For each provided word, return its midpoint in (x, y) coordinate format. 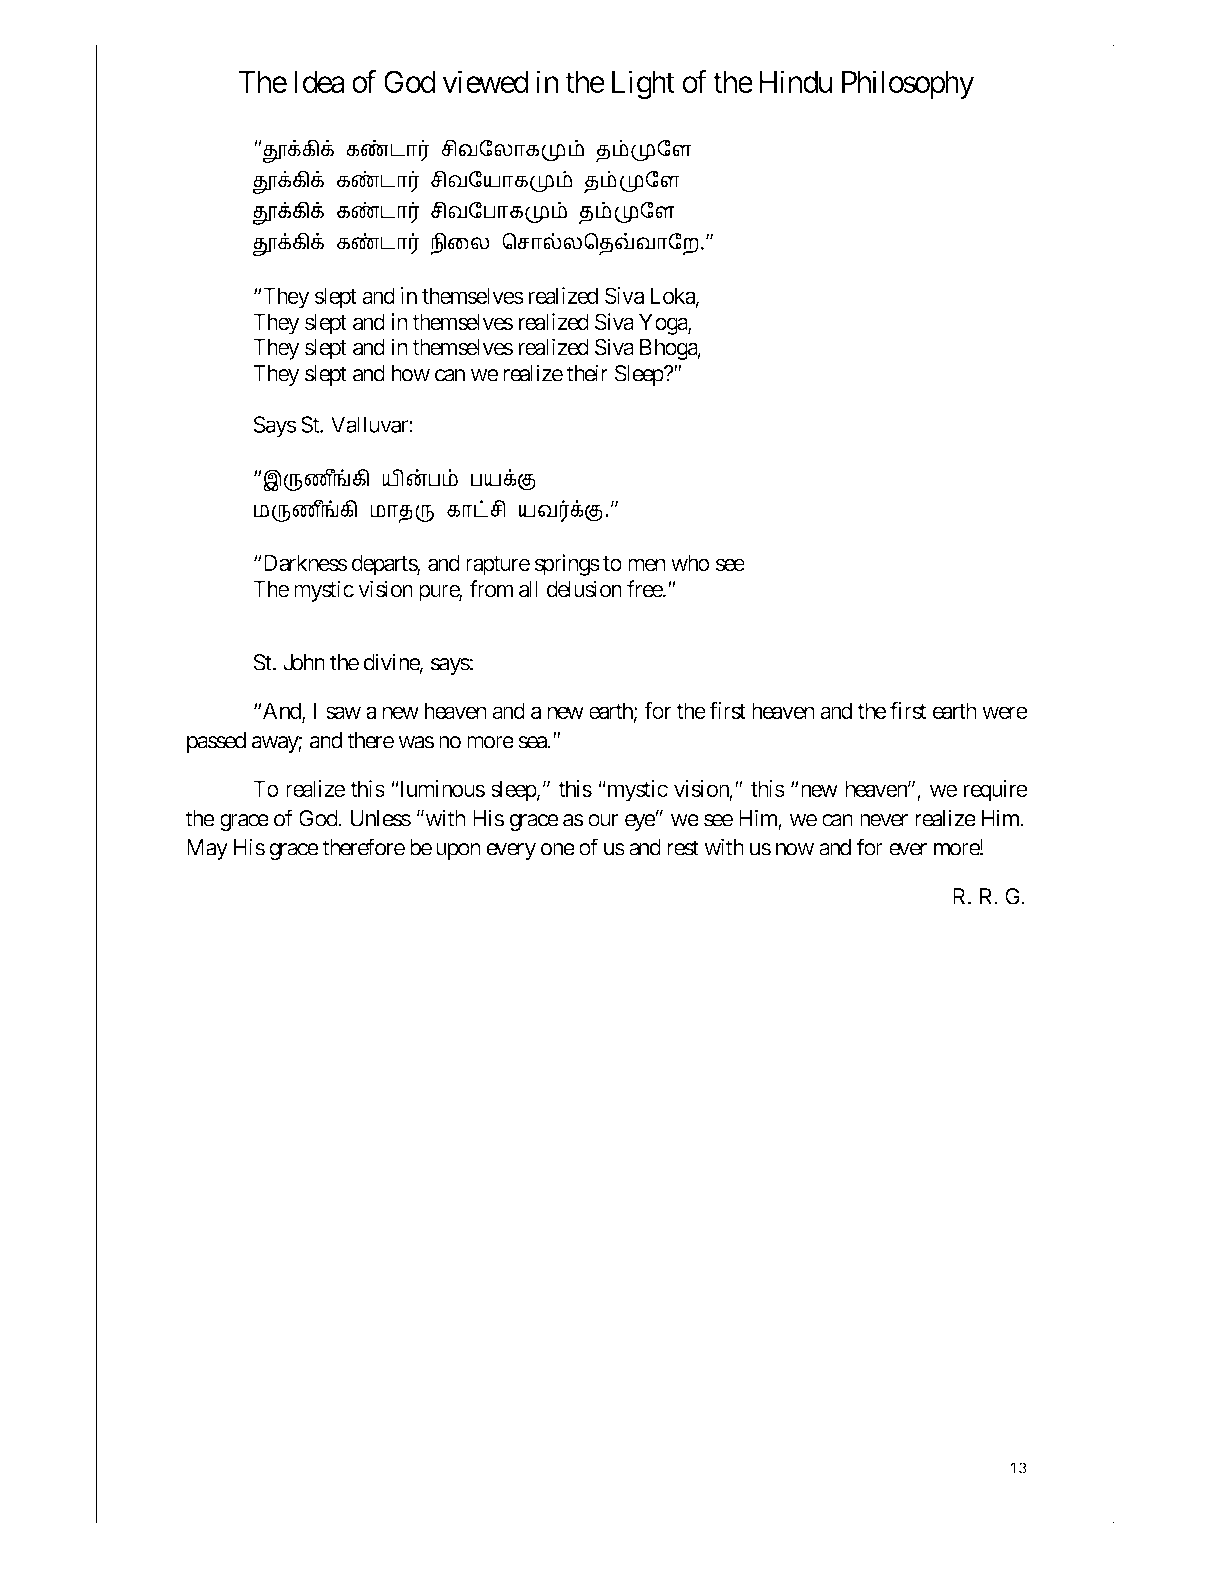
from (491, 589)
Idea (319, 82)
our (603, 820)
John (304, 662)
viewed (485, 81)
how (411, 373)
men (647, 565)
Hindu (796, 81)
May (207, 849)
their (587, 373)
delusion (584, 589)
